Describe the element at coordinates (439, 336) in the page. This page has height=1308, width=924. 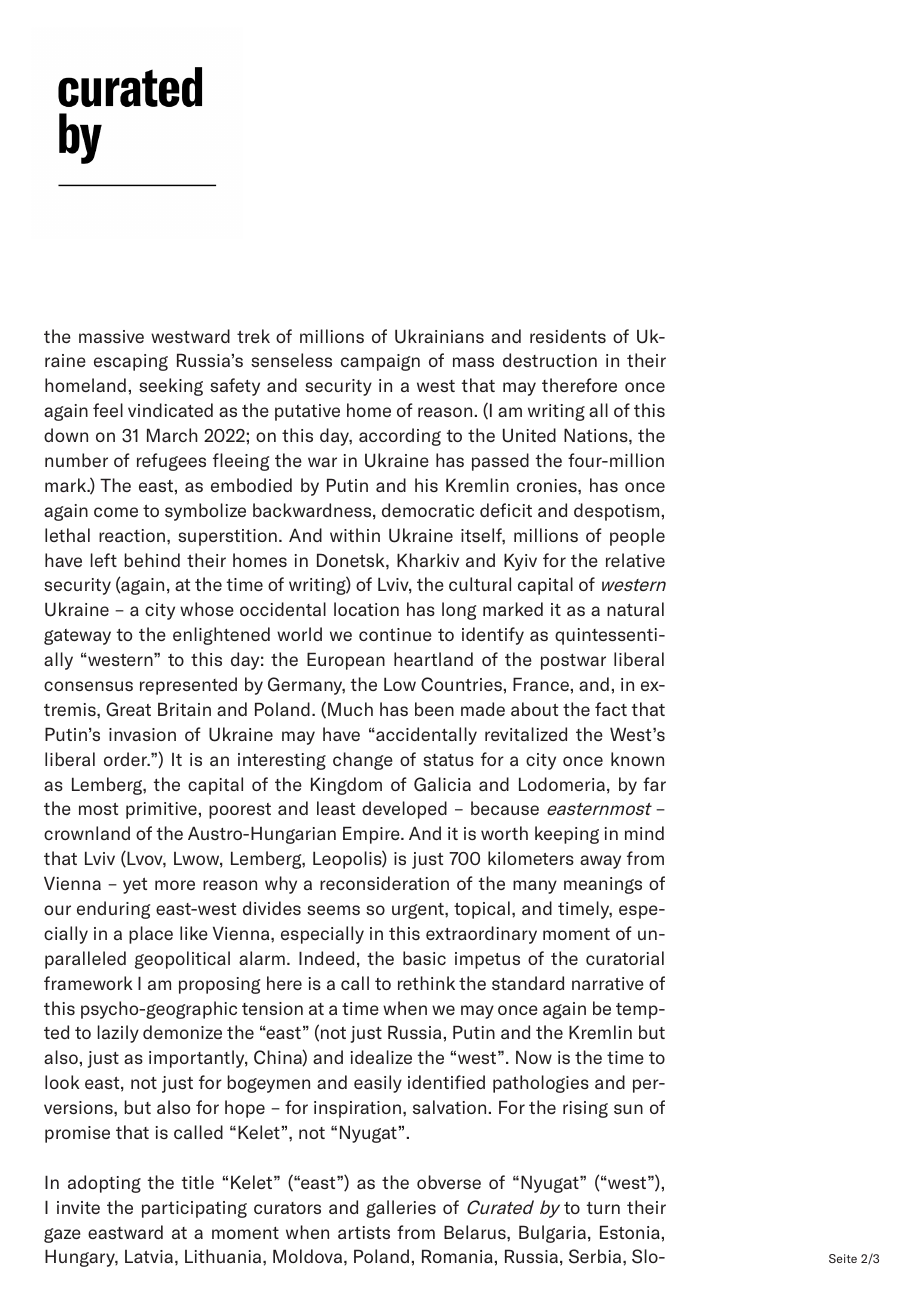
I see `Ukrainians` at that location.
